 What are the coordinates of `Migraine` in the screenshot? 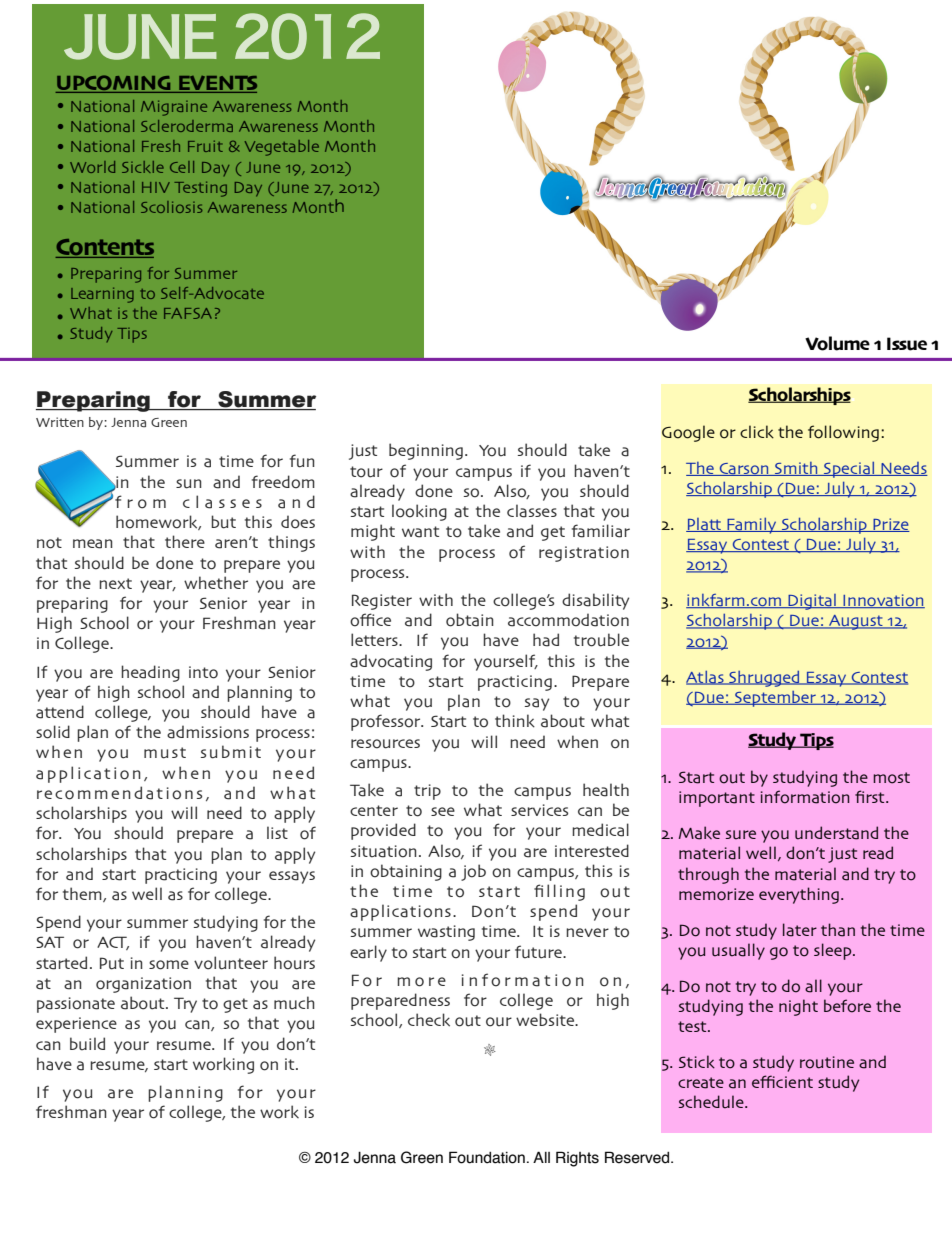 It's located at (174, 108).
